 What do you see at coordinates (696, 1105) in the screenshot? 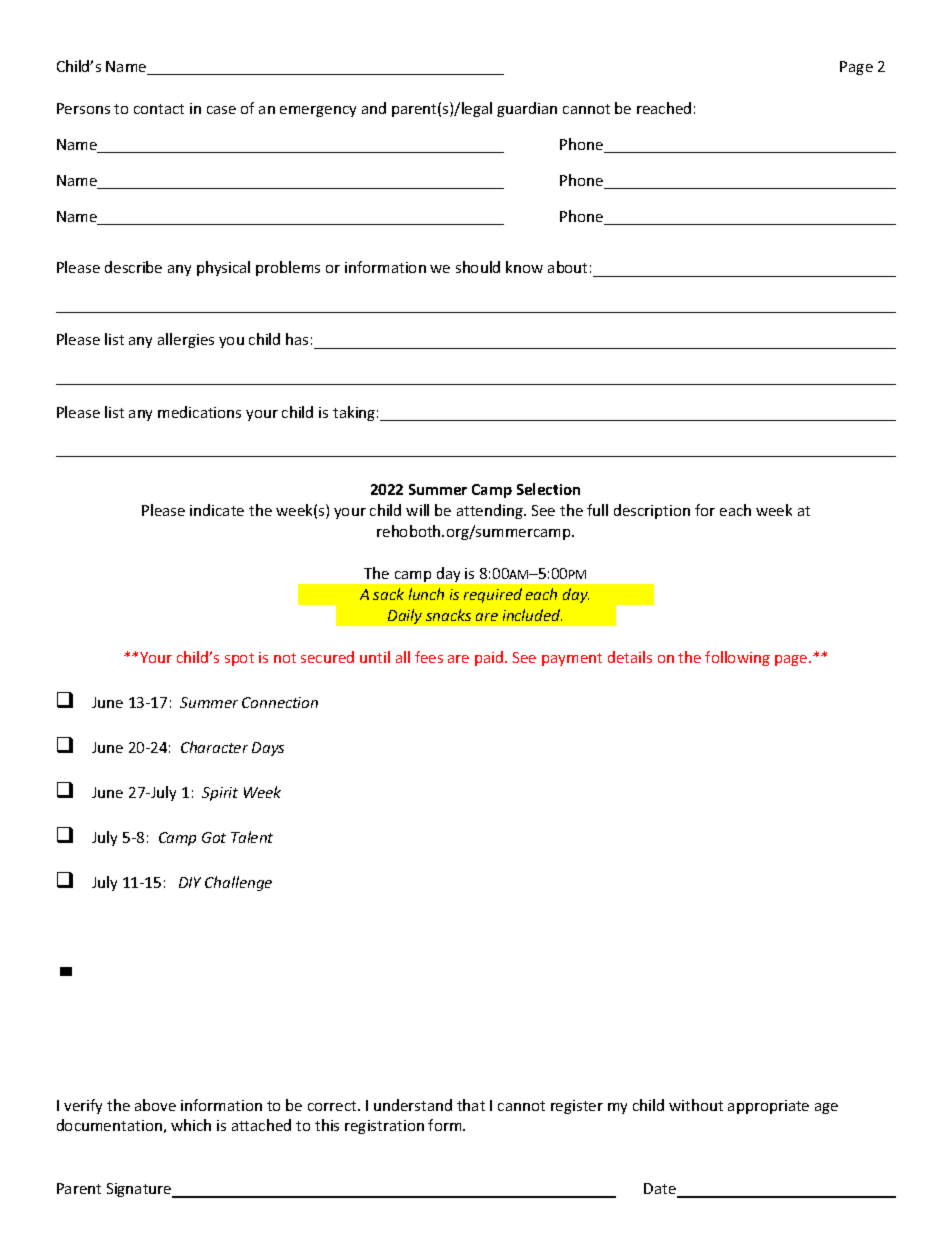
I see `without` at bounding box center [696, 1105].
